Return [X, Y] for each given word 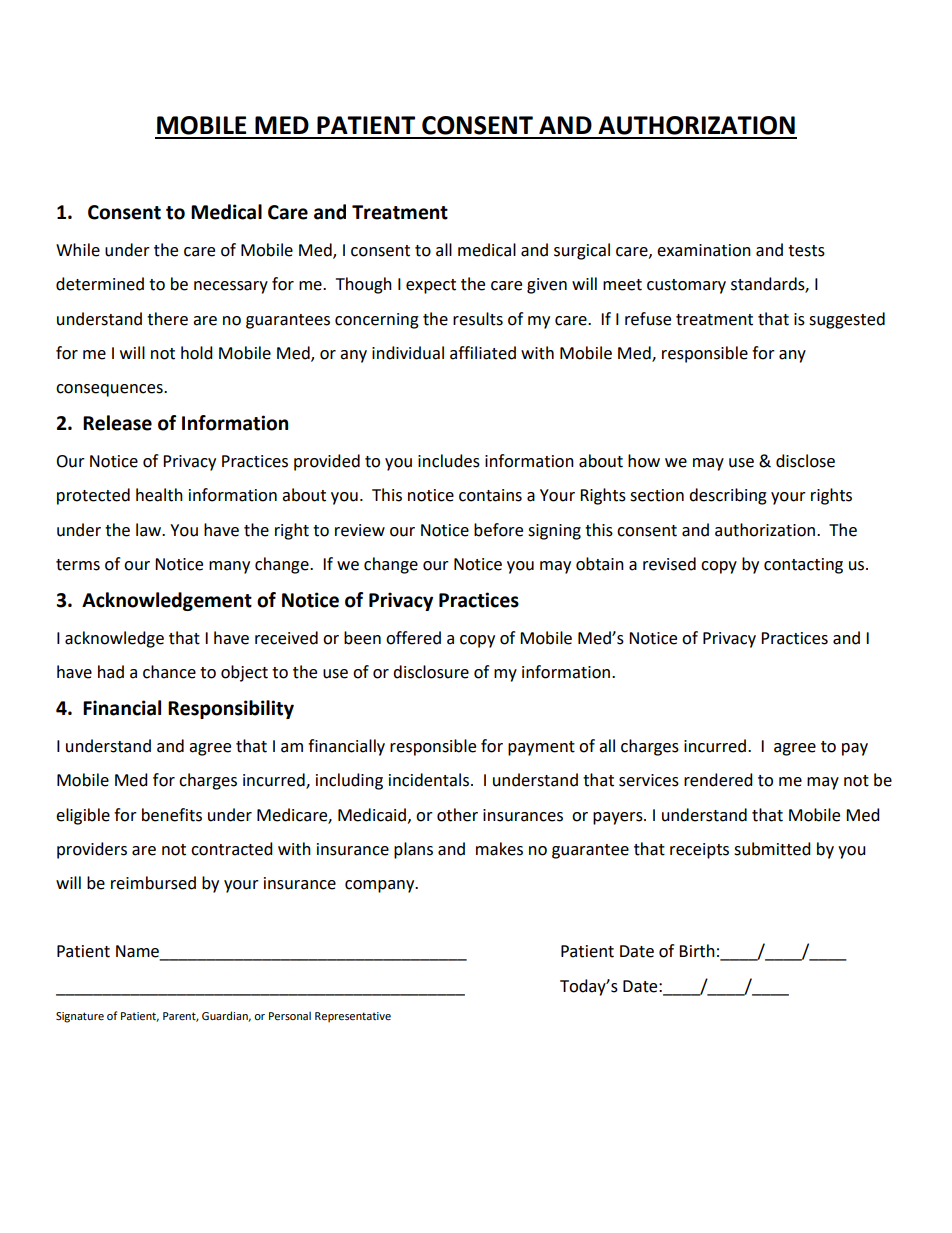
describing [728, 496]
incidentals [429, 780]
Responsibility [231, 709]
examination [704, 250]
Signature [80, 1017]
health [159, 495]
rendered [718, 780]
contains [490, 495]
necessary [231, 287]
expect [431, 286]
